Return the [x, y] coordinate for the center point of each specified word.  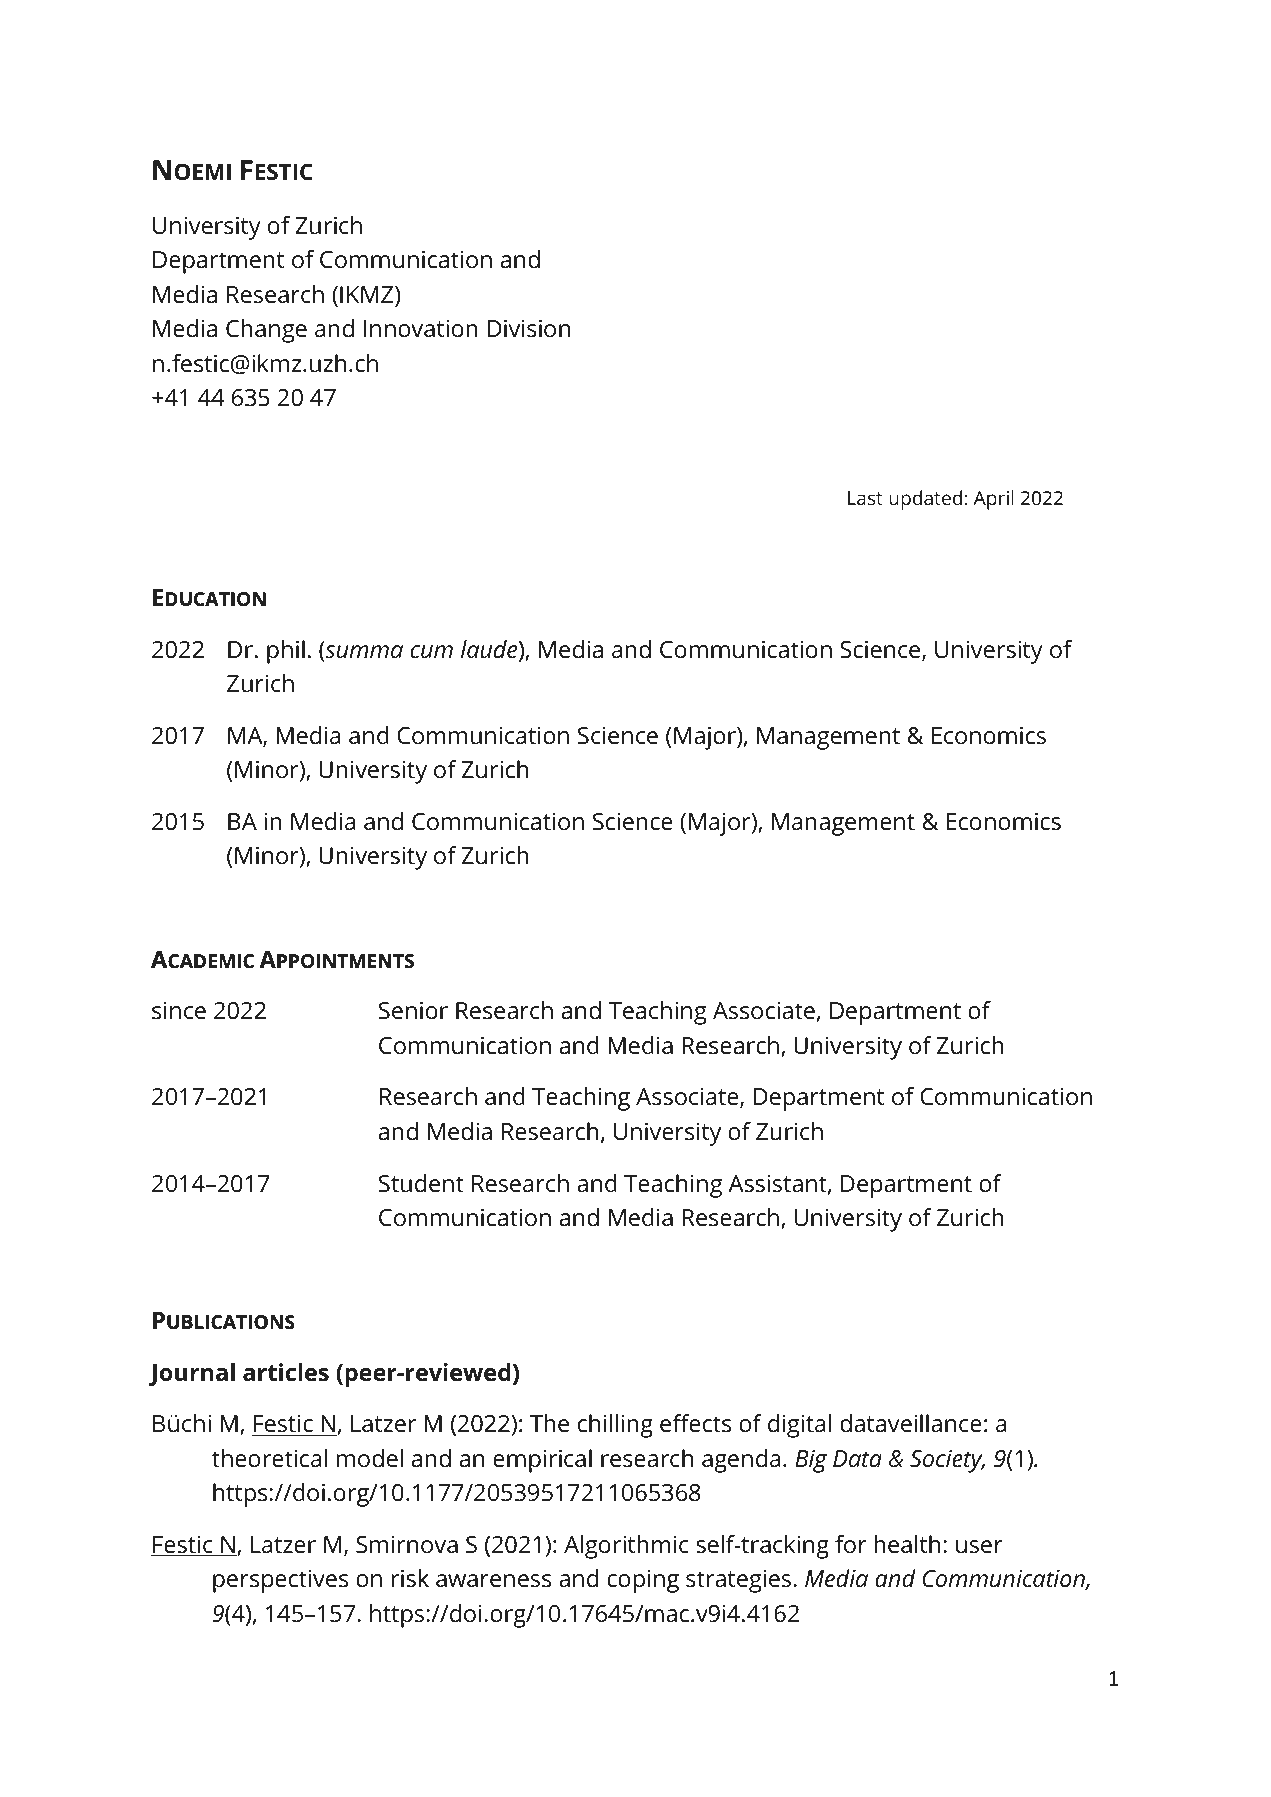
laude [490, 650]
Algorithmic [626, 1547]
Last [865, 498]
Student [421, 1183]
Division [529, 328]
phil [286, 652]
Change [266, 331]
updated [925, 500]
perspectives [280, 1581]
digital [799, 1426]
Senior [413, 1010]
